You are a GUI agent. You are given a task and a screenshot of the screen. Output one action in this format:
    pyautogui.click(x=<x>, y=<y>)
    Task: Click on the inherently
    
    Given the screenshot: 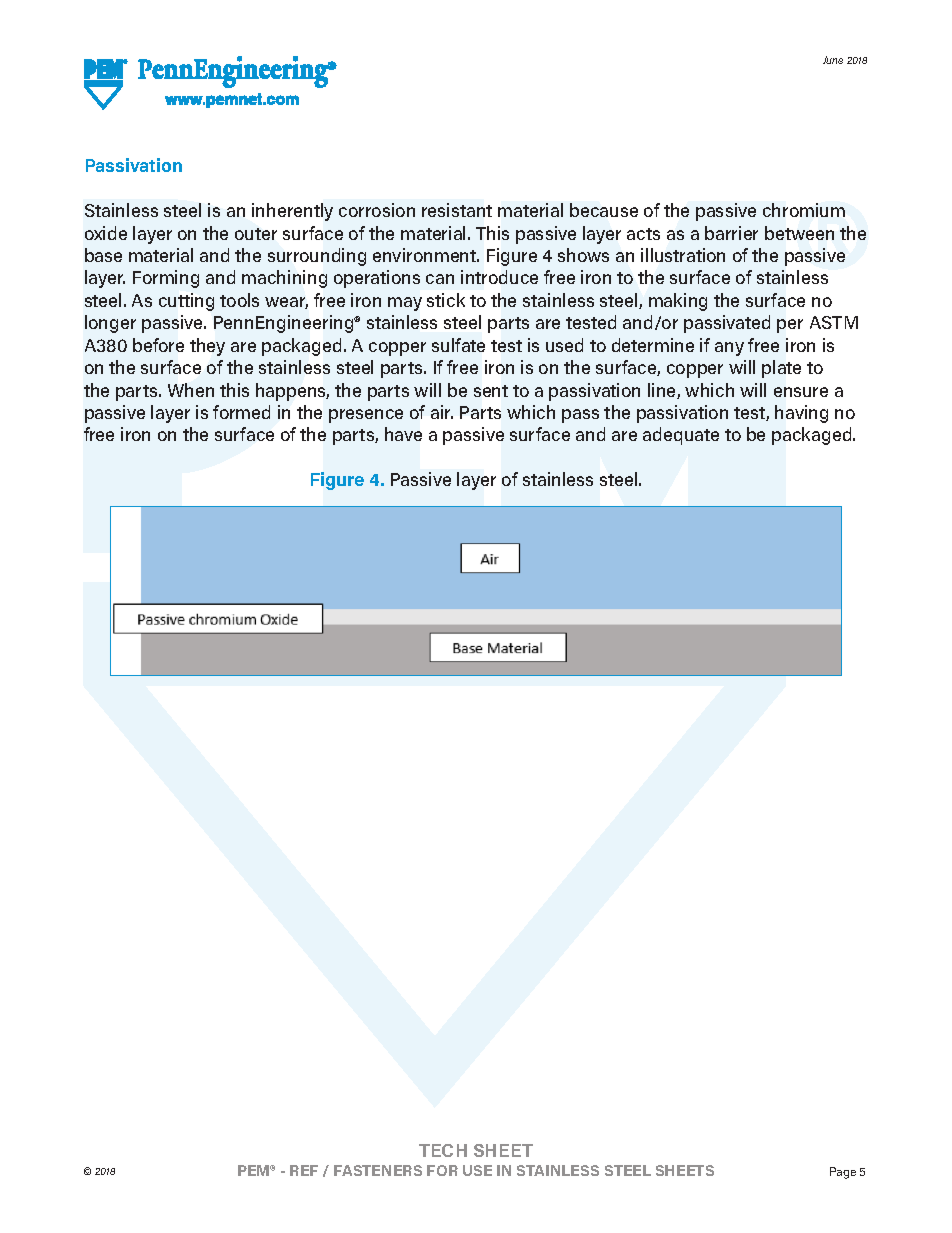 What is the action you would take?
    pyautogui.click(x=292, y=212)
